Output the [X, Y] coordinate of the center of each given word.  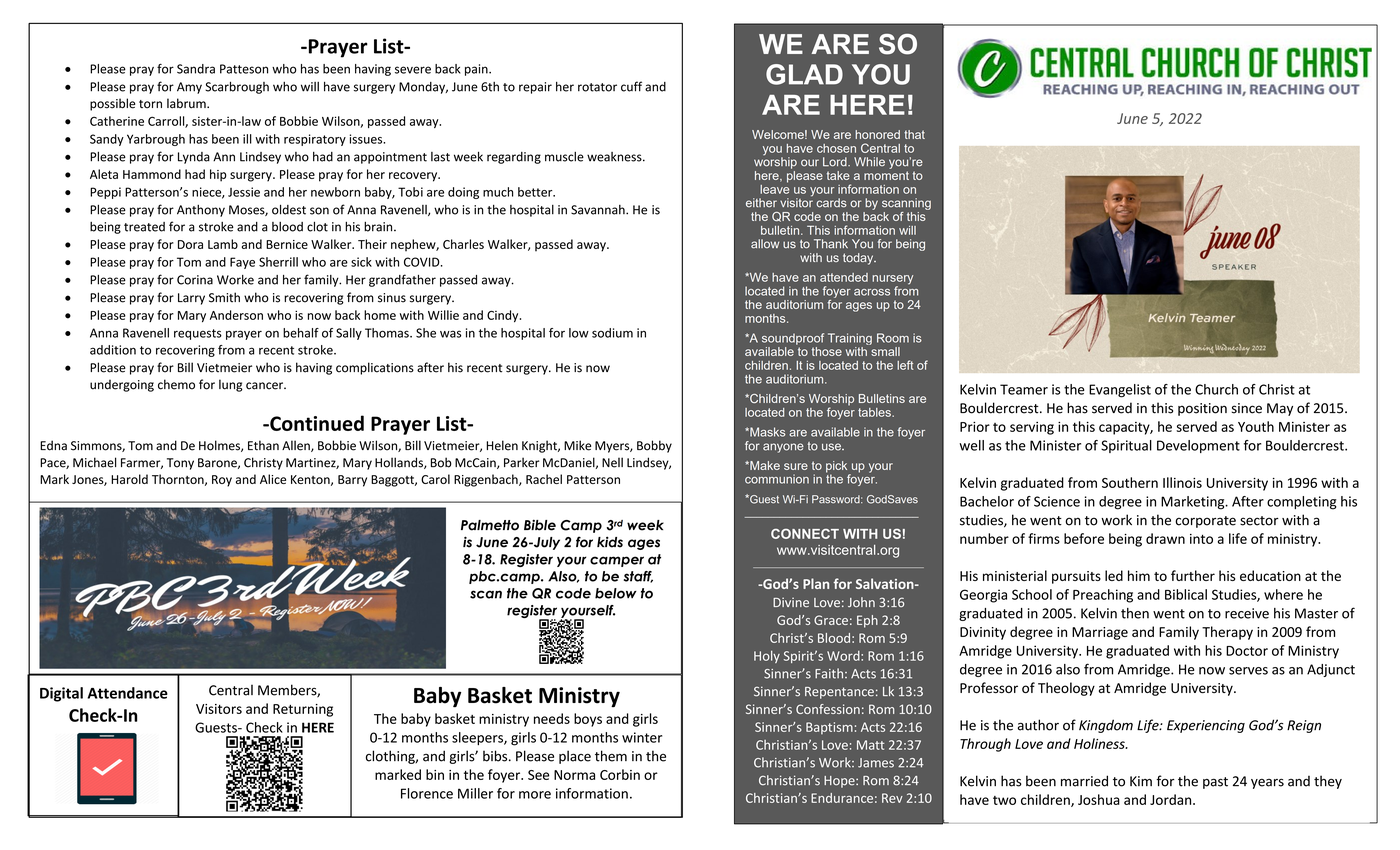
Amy [189, 88]
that [914, 134]
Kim [1141, 781]
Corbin [620, 774]
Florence [427, 793]
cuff [631, 86]
